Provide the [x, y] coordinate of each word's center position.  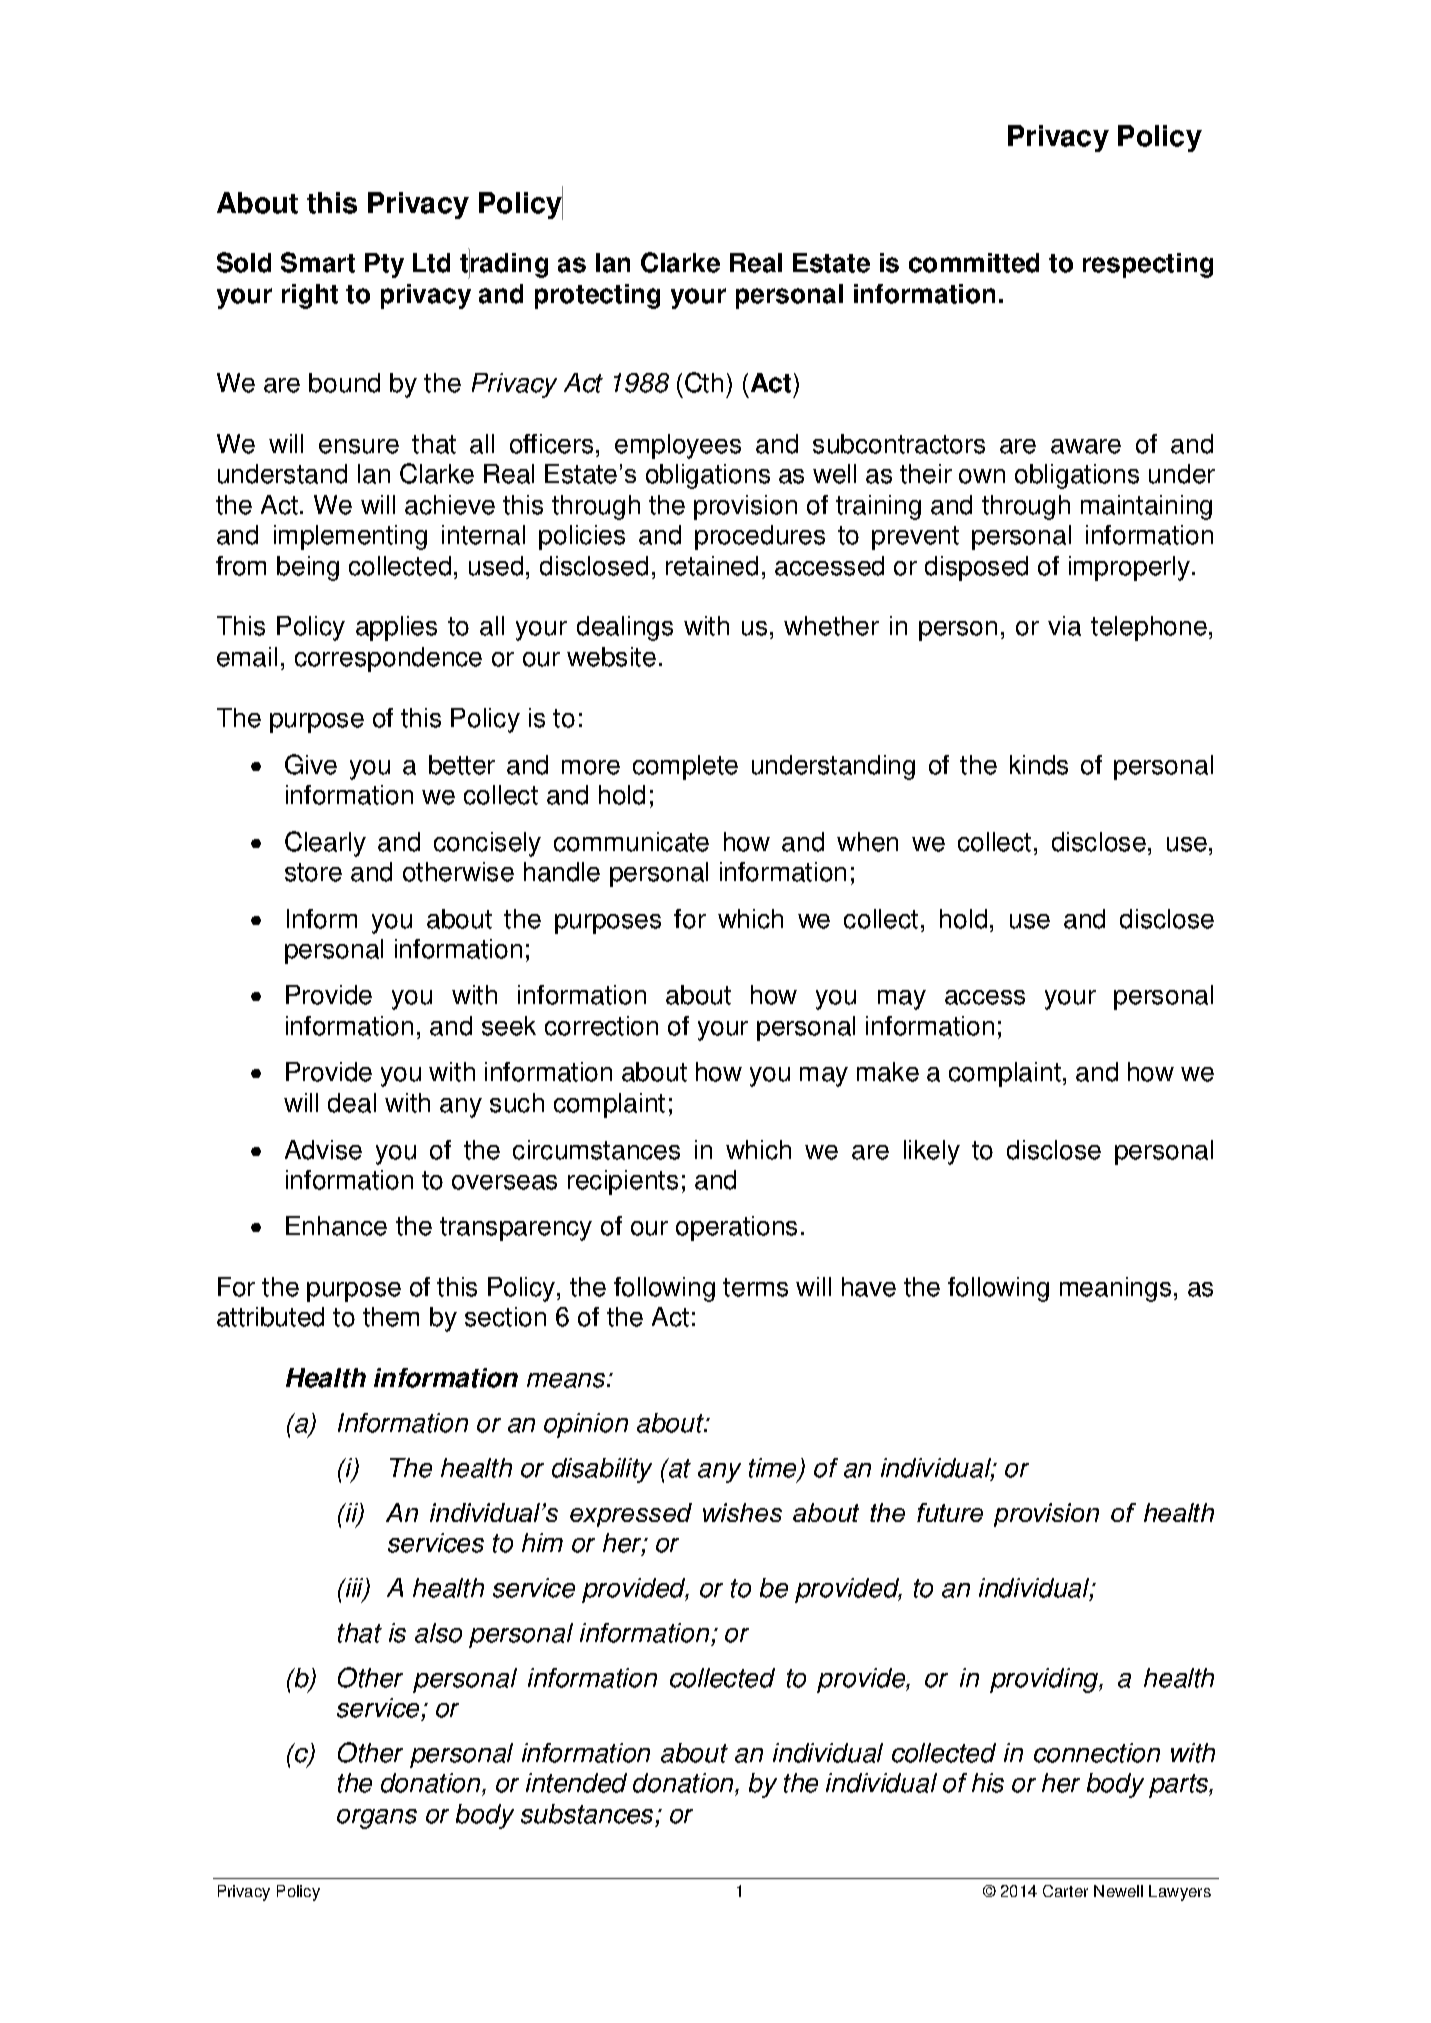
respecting [1148, 265]
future [950, 1512]
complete [685, 767]
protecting [597, 296]
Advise [323, 1150]
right [310, 296]
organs [377, 1819]
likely [932, 1152]
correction [601, 1026]
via [1064, 626]
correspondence [388, 659]
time [774, 1469]
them [391, 1317]
